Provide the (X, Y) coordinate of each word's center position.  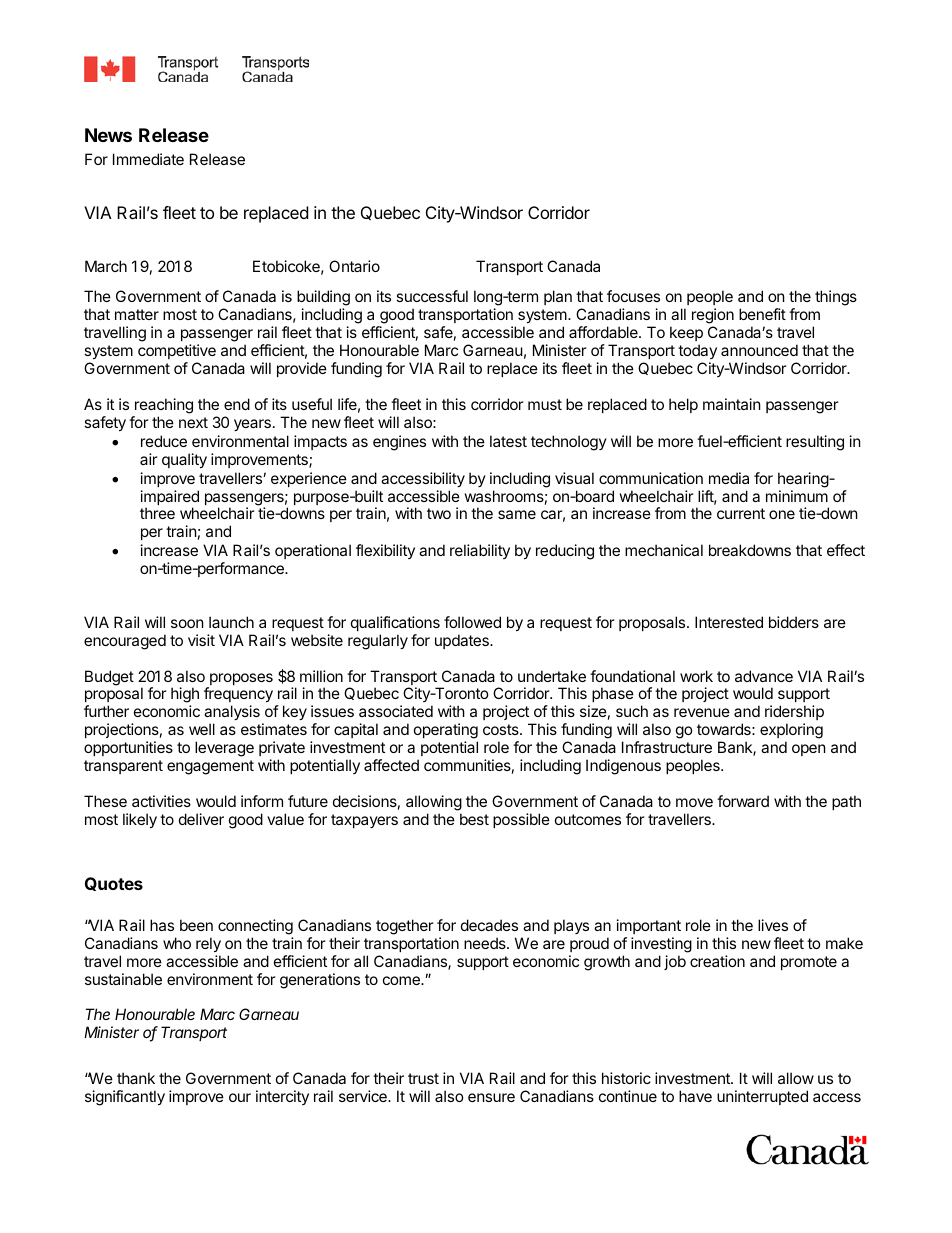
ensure (491, 1097)
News (108, 135)
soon (187, 623)
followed (472, 622)
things (836, 298)
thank (136, 1078)
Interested (729, 622)
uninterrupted (762, 1097)
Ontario (354, 266)
